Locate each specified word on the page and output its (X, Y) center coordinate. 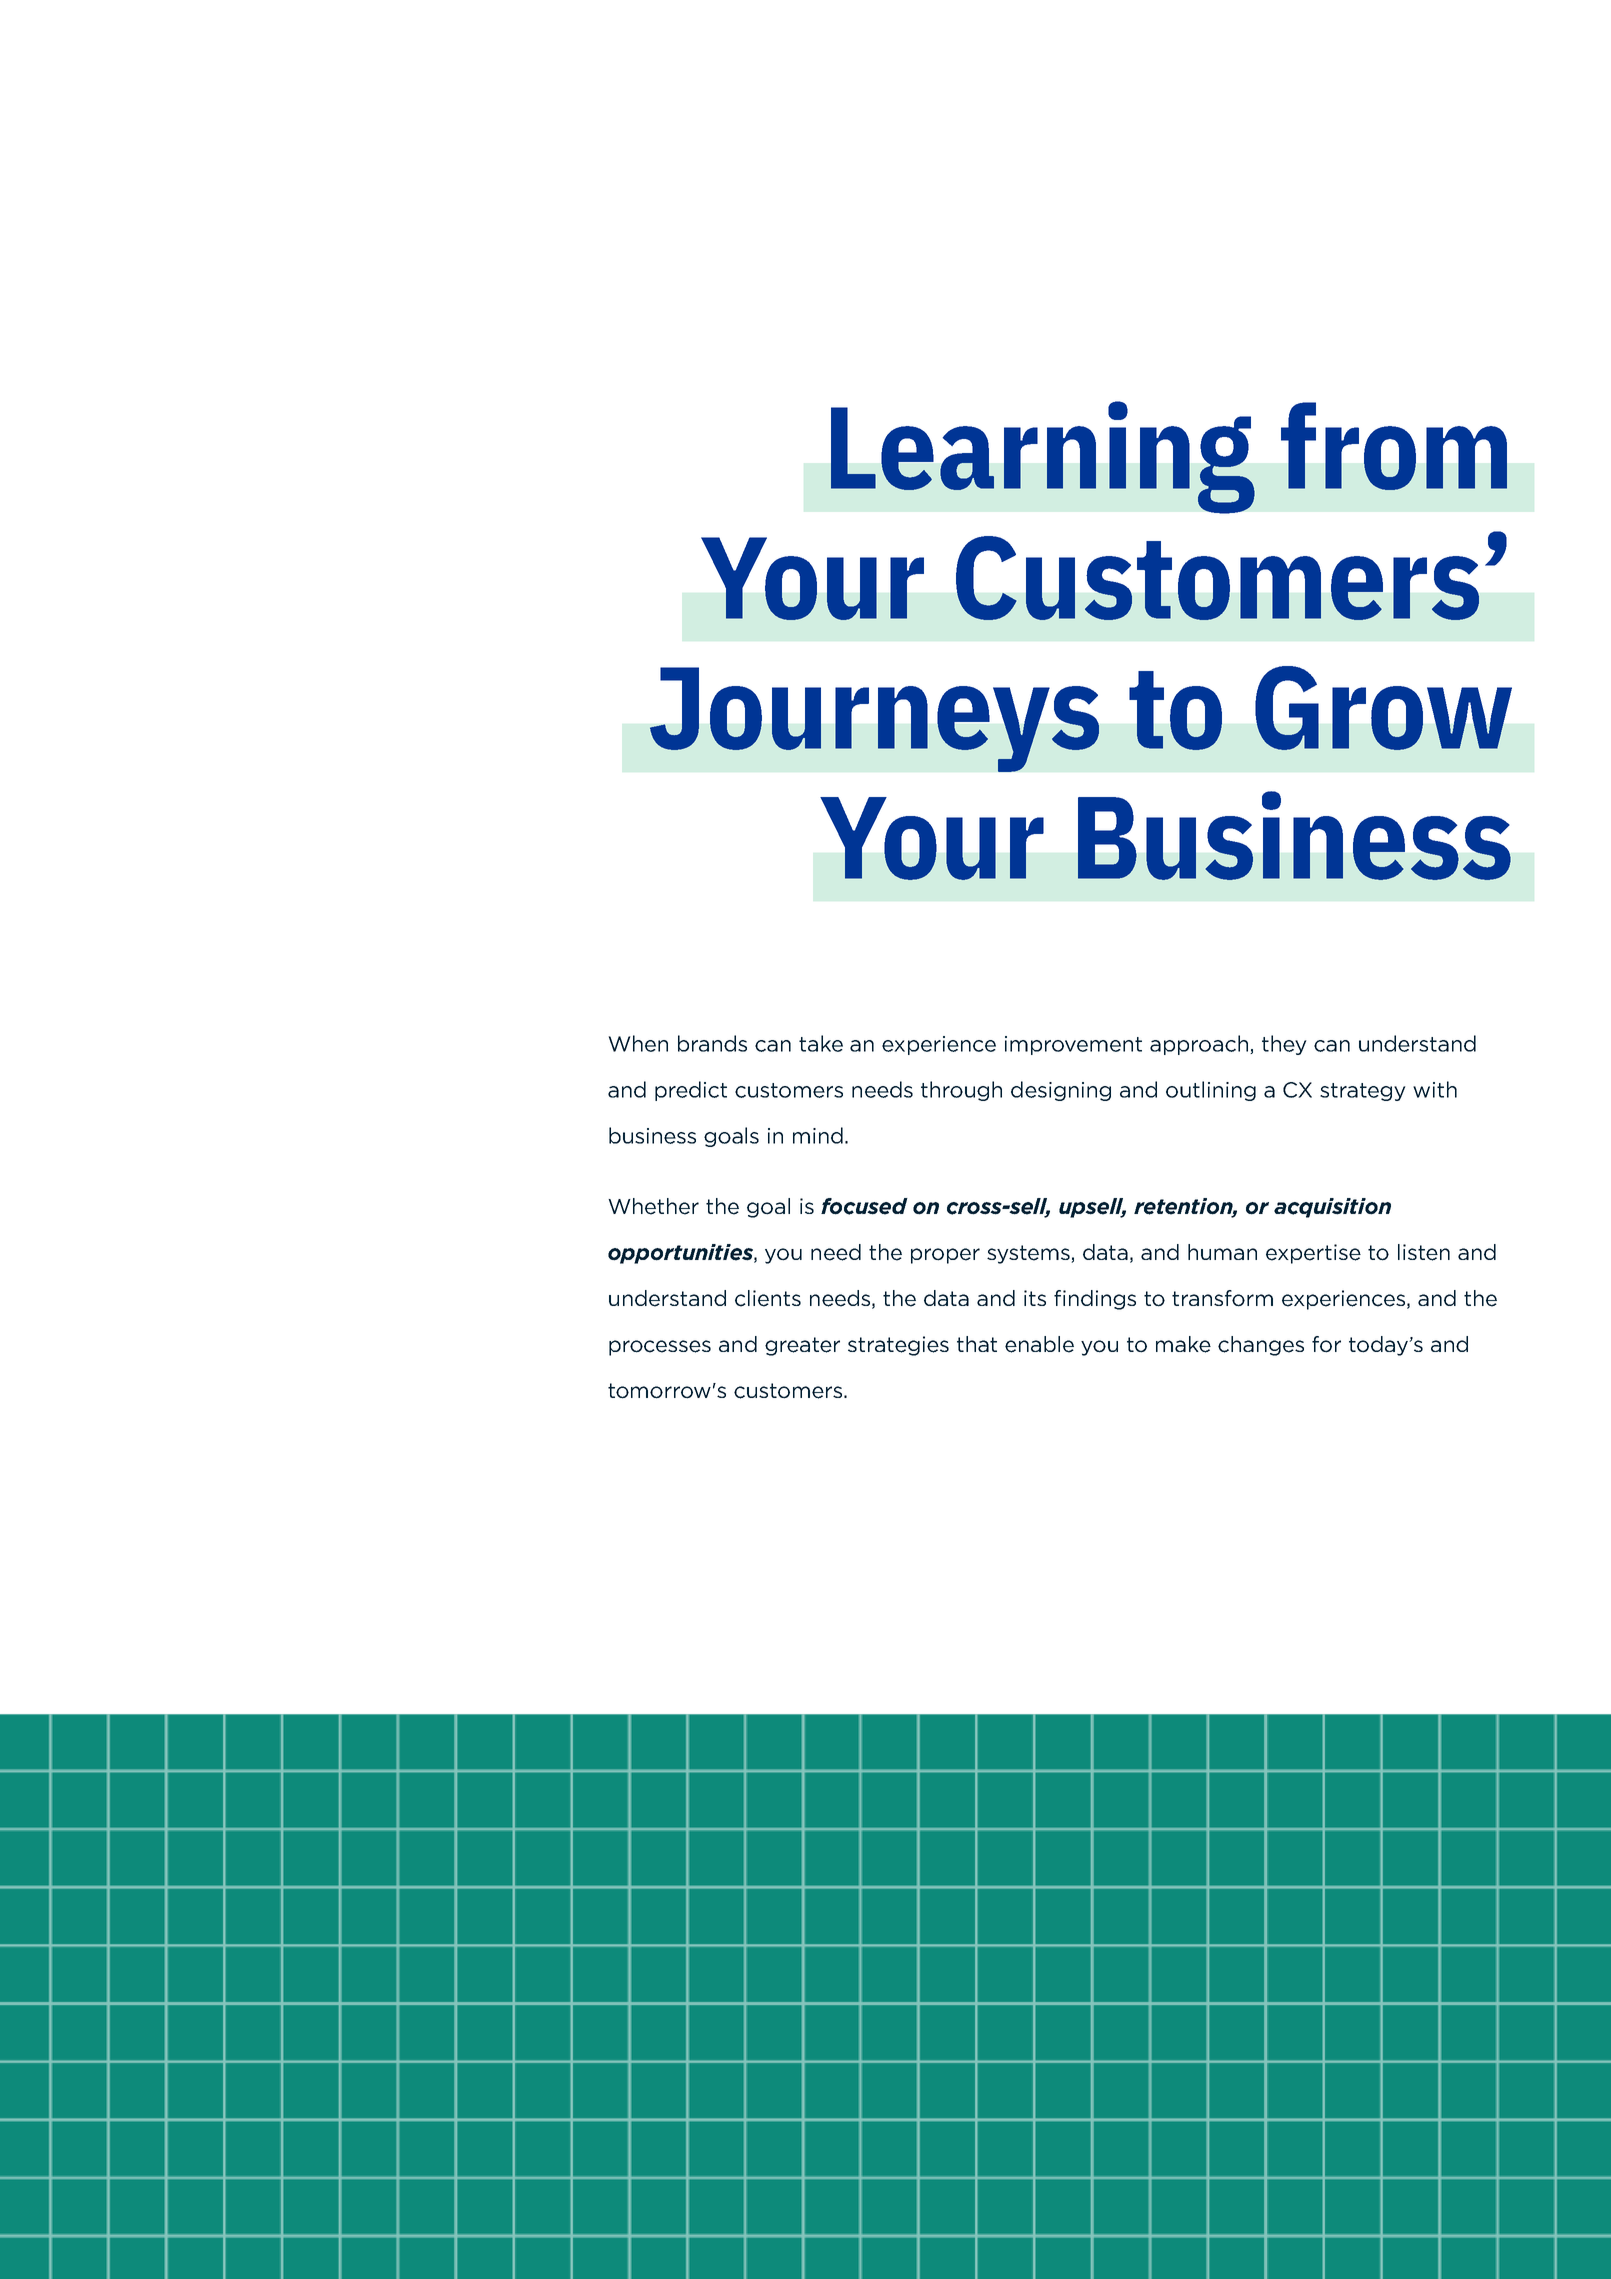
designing (1061, 1091)
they (1284, 1045)
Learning (1043, 457)
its (1035, 1298)
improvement (1073, 1045)
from (1394, 446)
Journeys (874, 719)
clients (768, 1298)
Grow (1383, 708)
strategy (1363, 1092)
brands (712, 1043)
